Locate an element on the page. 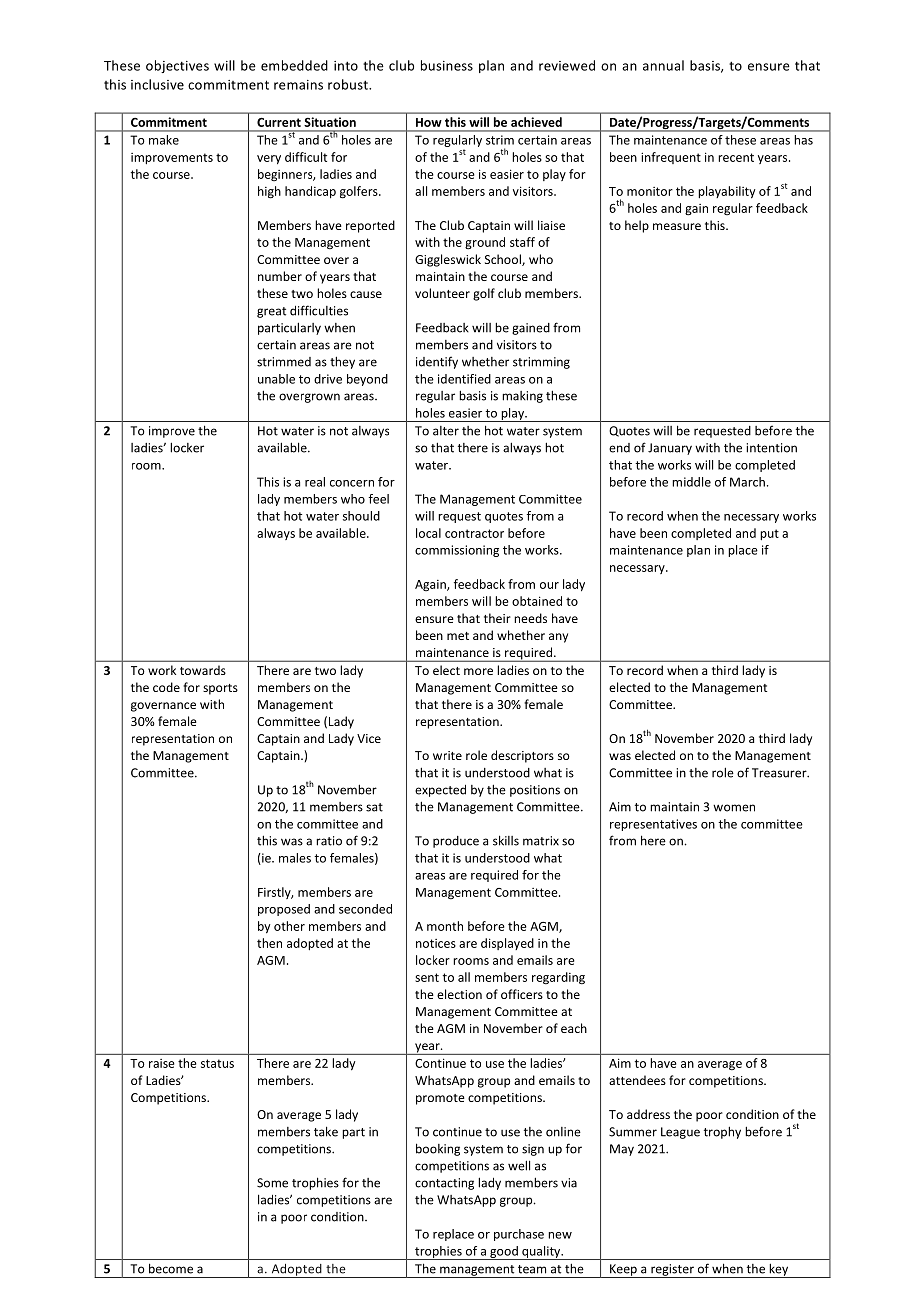 This page has height=1307, width=924. good is located at coordinates (504, 1253).
